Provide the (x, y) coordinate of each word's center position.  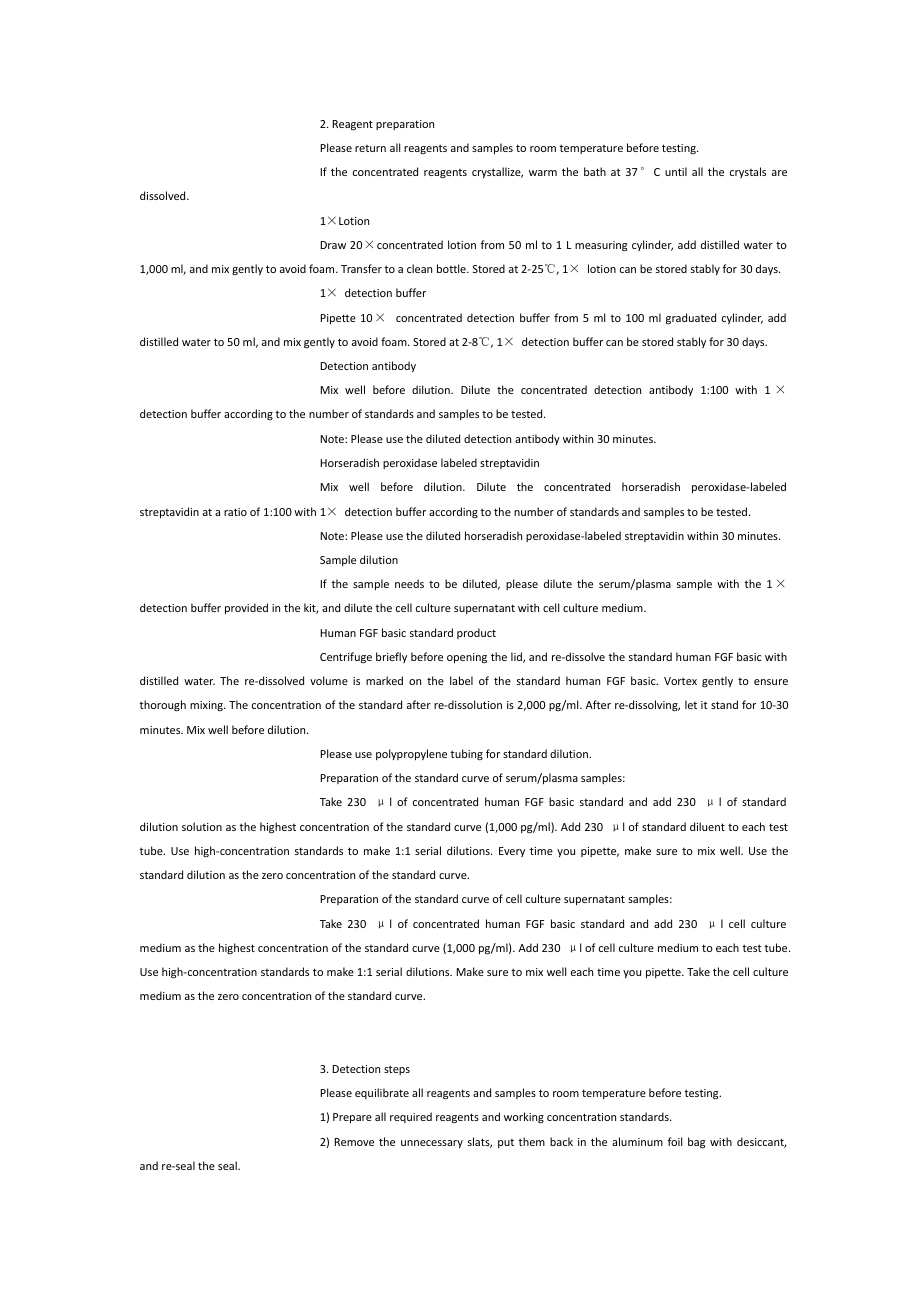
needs (409, 583)
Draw (333, 245)
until (676, 171)
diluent (707, 826)
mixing (207, 706)
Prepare (352, 1118)
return (370, 148)
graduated (691, 318)
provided (246, 608)
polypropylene (411, 754)
